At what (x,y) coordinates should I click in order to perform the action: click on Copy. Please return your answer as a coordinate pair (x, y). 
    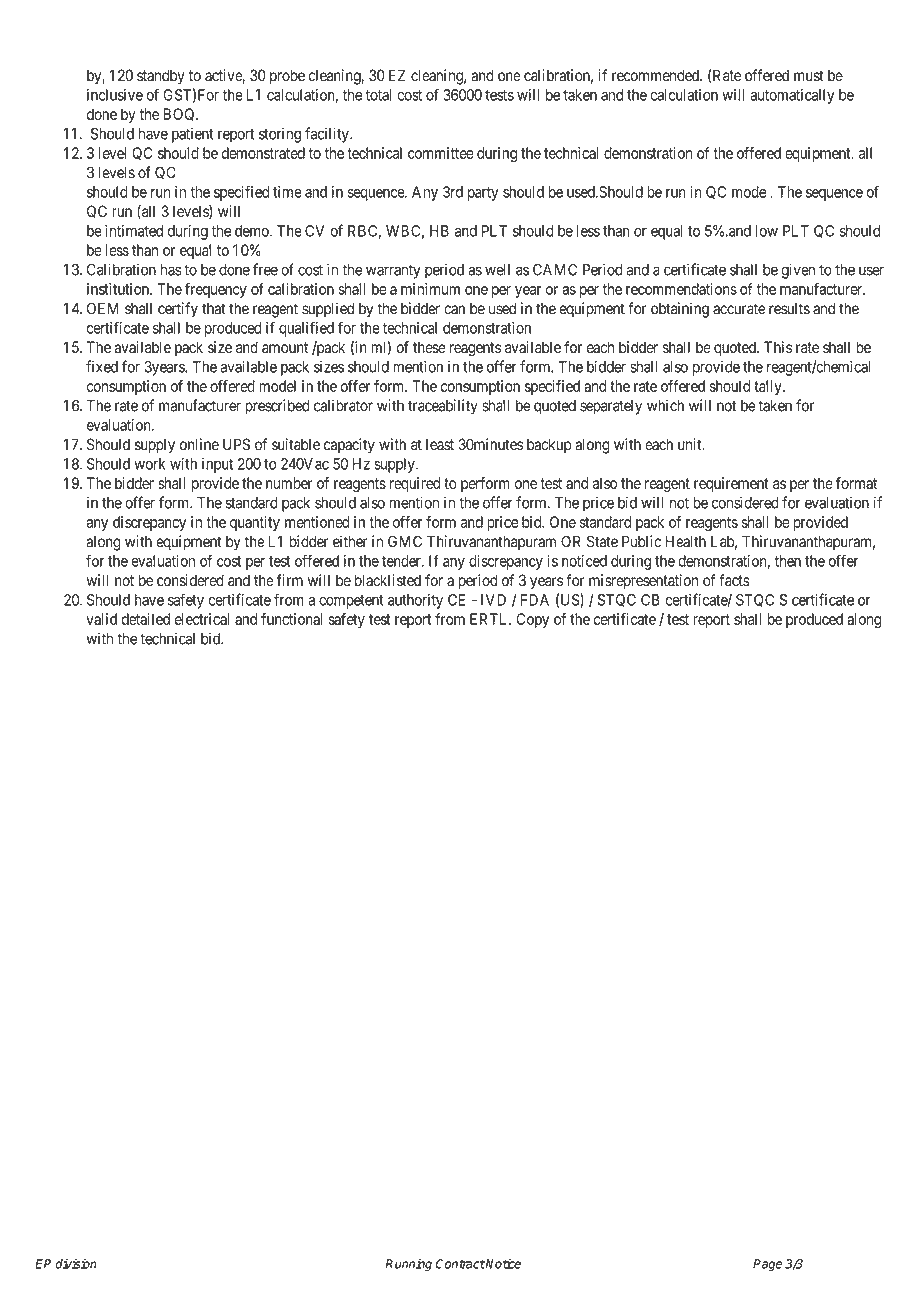
    Looking at the image, I should click on (532, 620).
